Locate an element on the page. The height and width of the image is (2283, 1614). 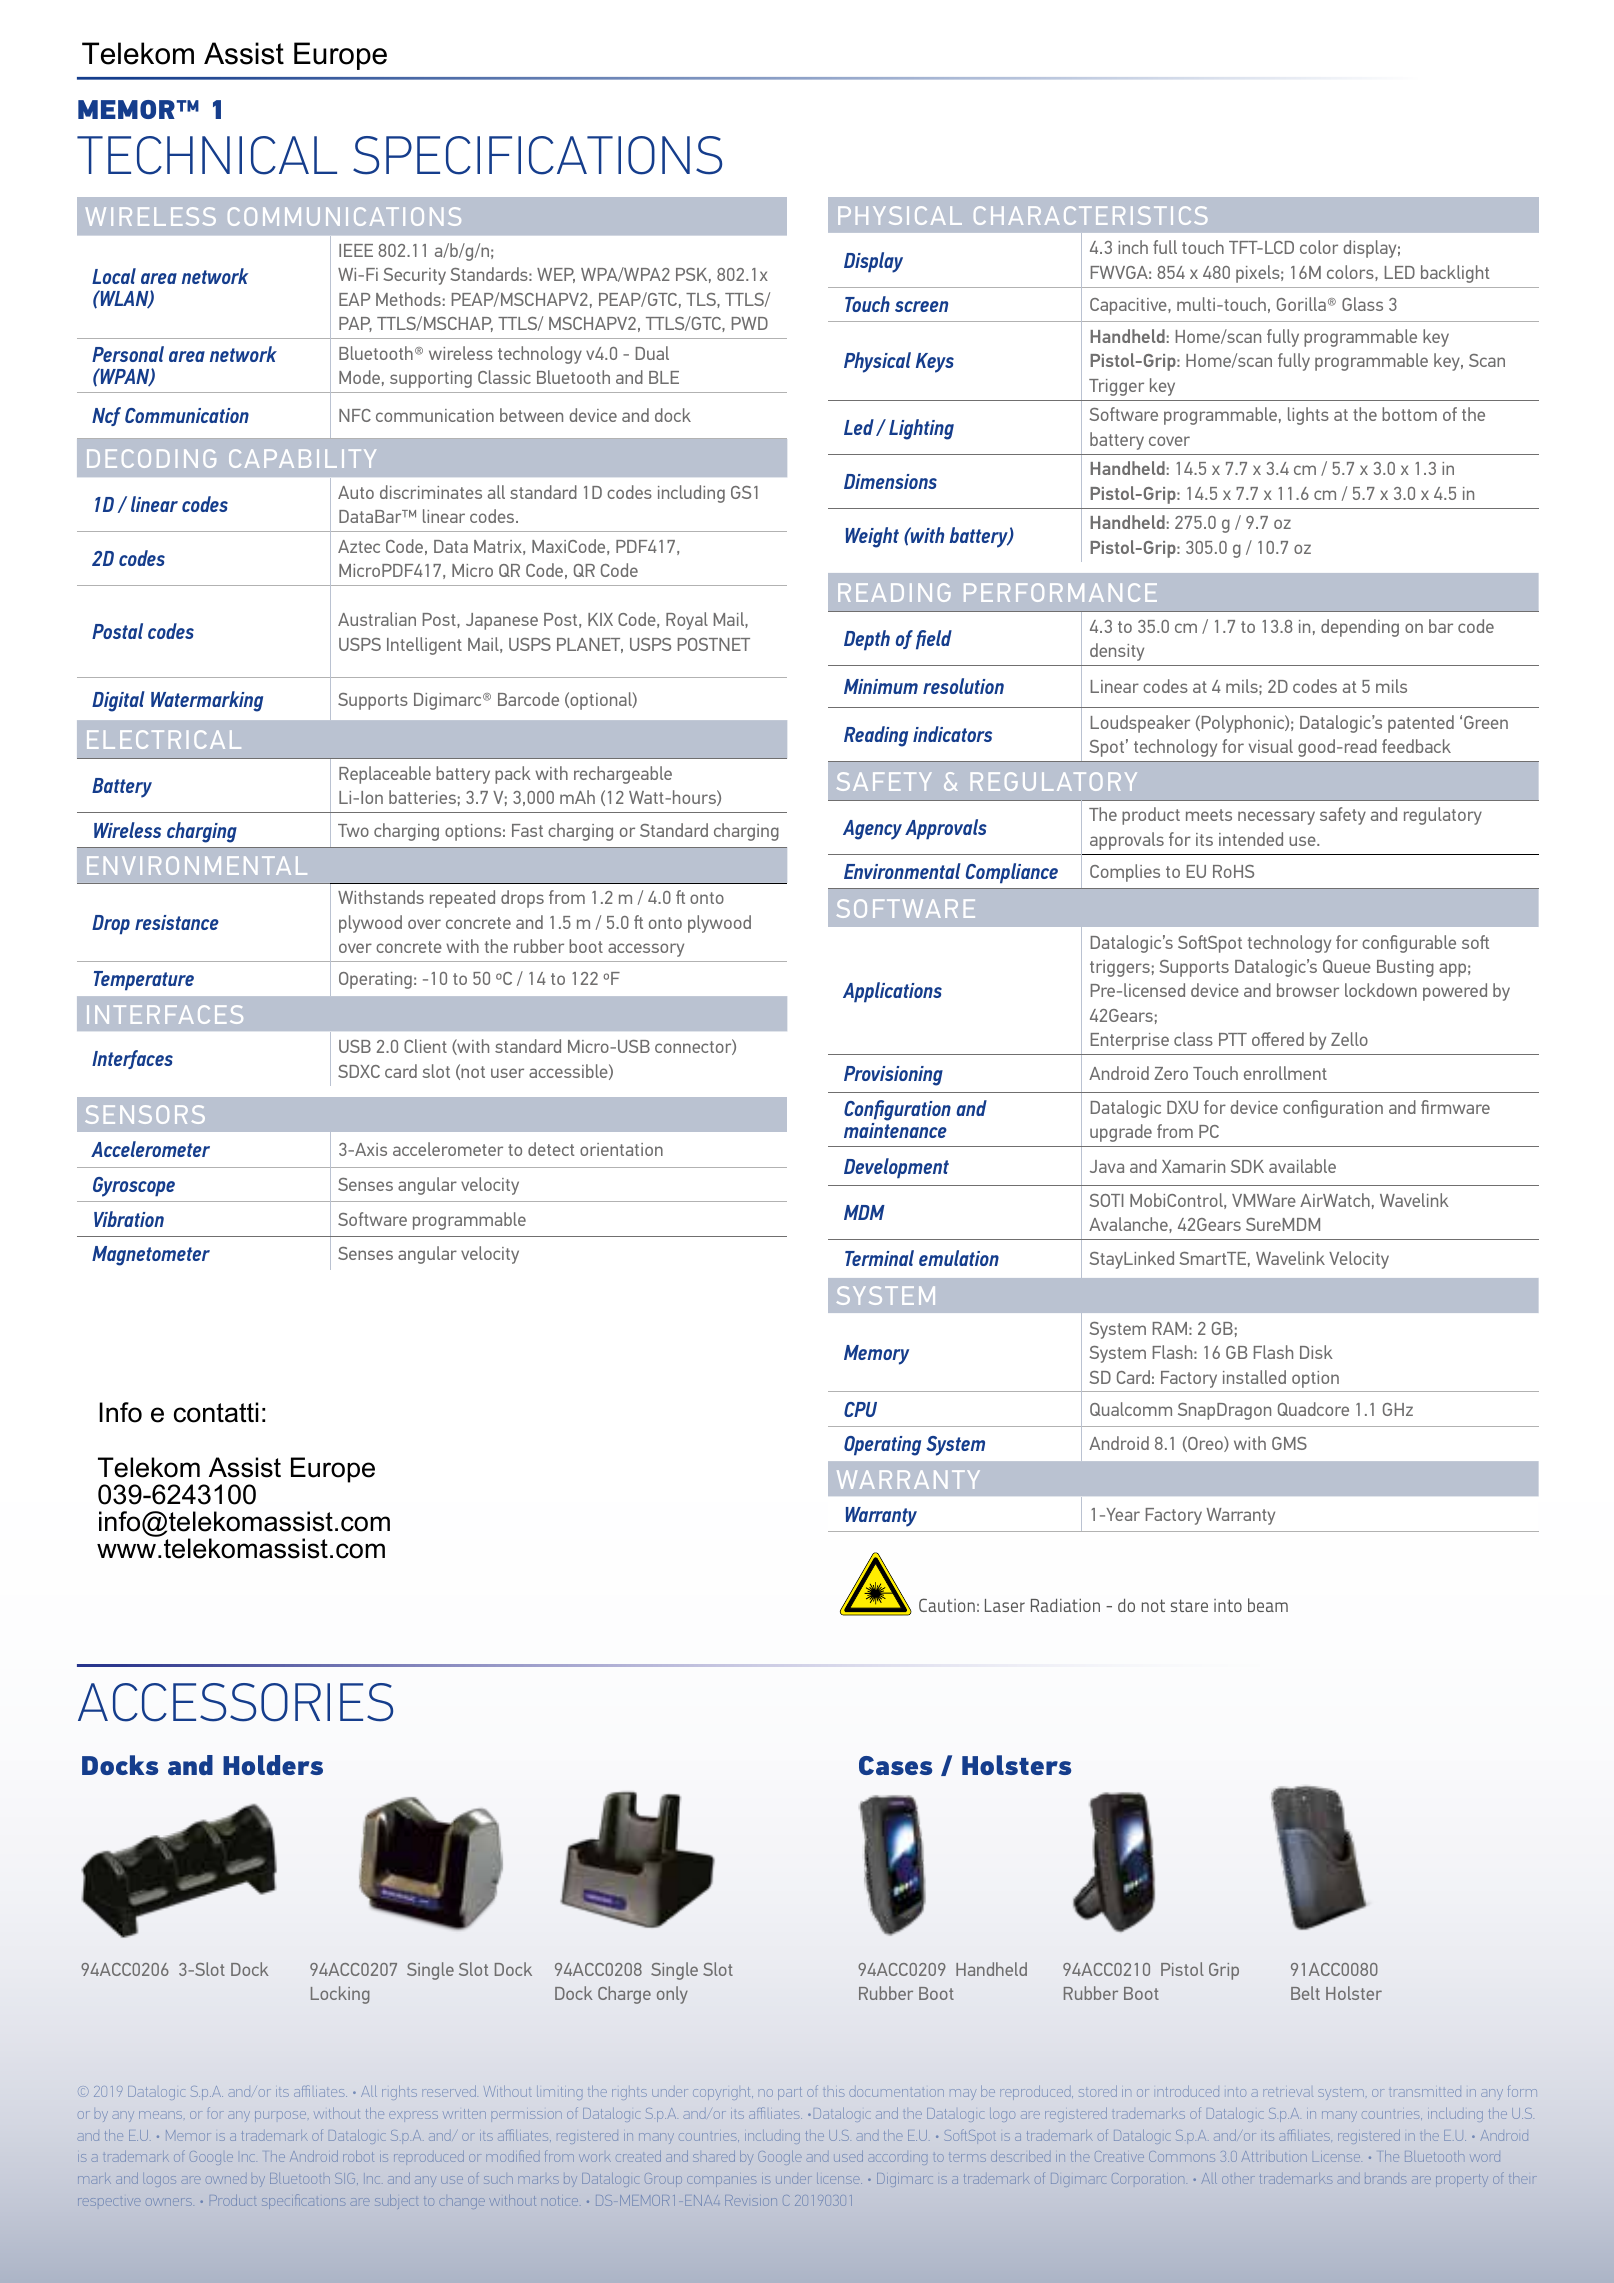
Applications is located at coordinates (892, 992).
